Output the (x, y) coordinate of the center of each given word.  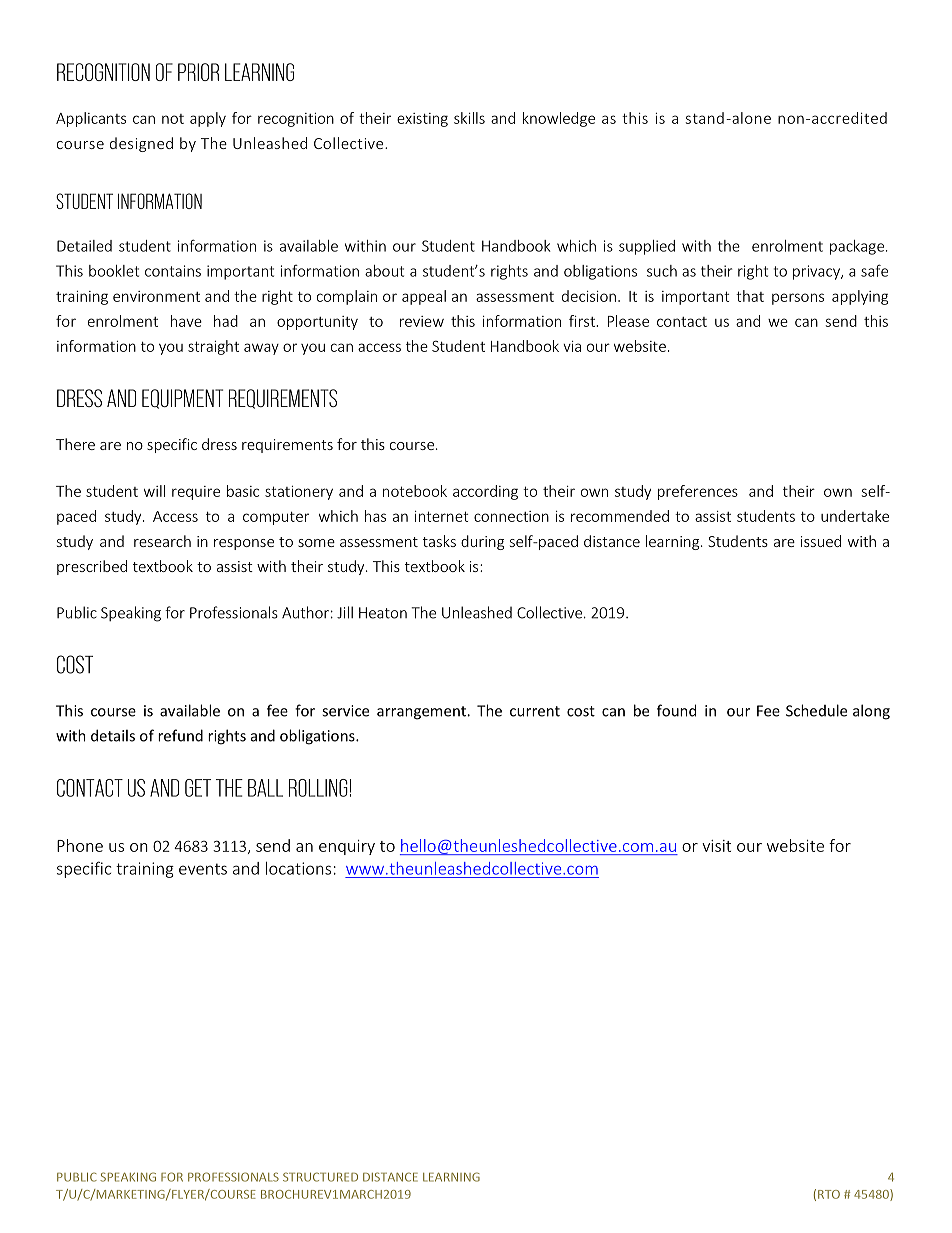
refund (180, 735)
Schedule (816, 710)
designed (141, 144)
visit (716, 846)
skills (469, 118)
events (203, 869)
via (572, 346)
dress (219, 444)
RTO (829, 1194)
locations (298, 868)
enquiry (347, 847)
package (857, 247)
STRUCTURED (320, 1177)
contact (682, 322)
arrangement (422, 713)
